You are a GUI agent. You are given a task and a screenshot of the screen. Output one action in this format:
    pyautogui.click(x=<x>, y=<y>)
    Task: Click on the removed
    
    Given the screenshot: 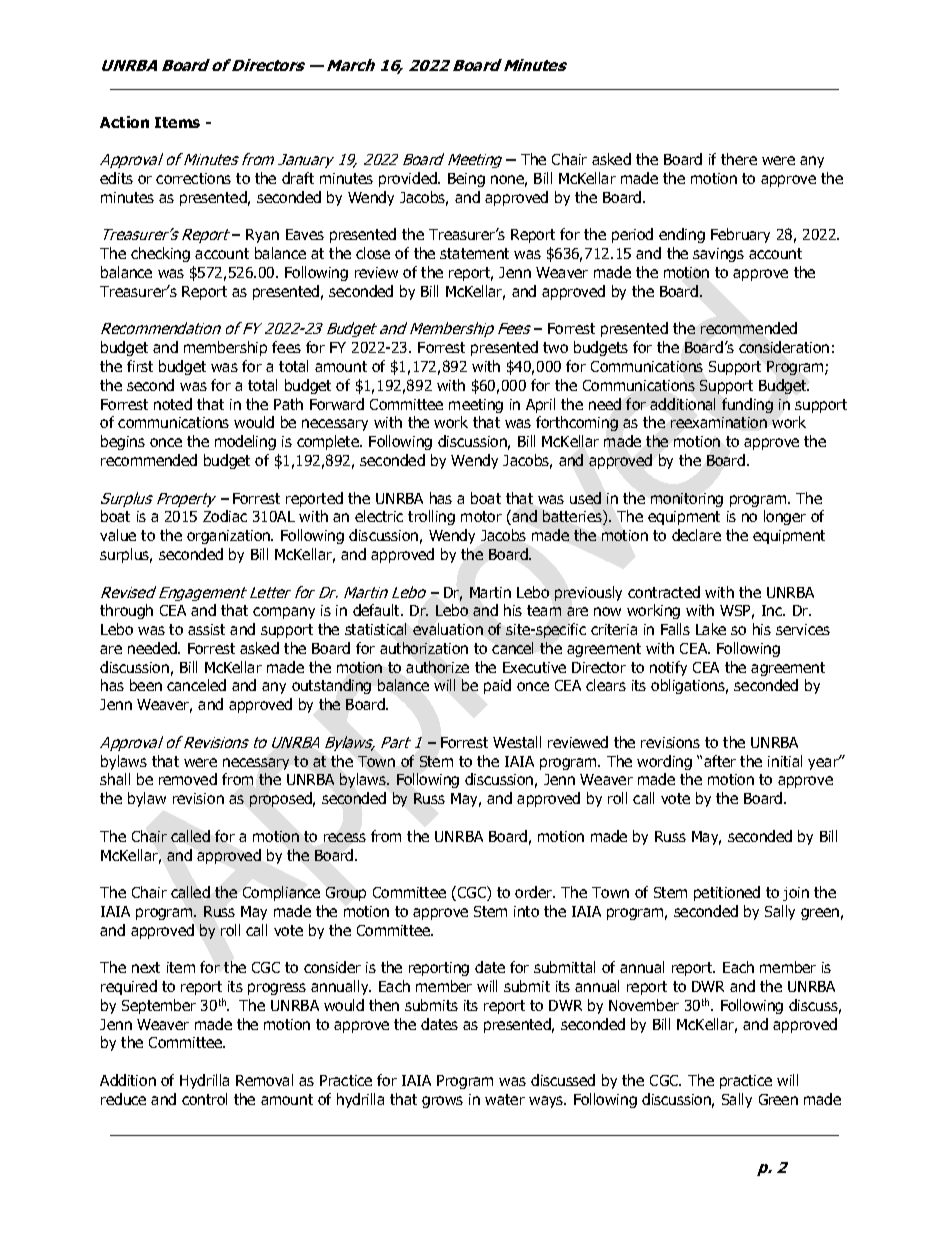 What is the action you would take?
    pyautogui.click(x=188, y=779)
